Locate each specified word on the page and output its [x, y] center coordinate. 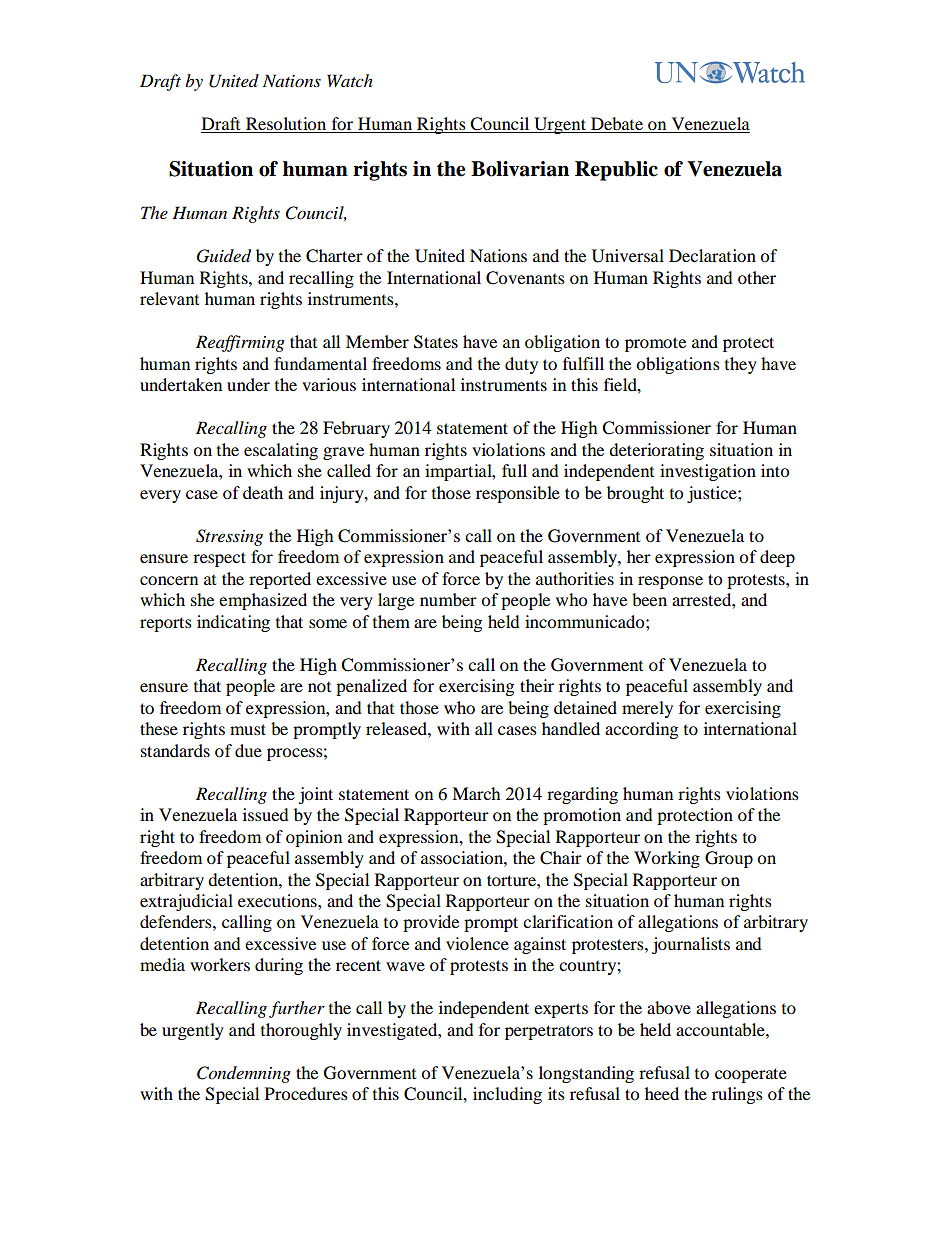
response [670, 582]
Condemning [244, 1074]
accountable [721, 1029]
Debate [617, 125]
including [507, 1095]
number [448, 599]
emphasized [263, 601]
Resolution [286, 125]
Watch [350, 80]
